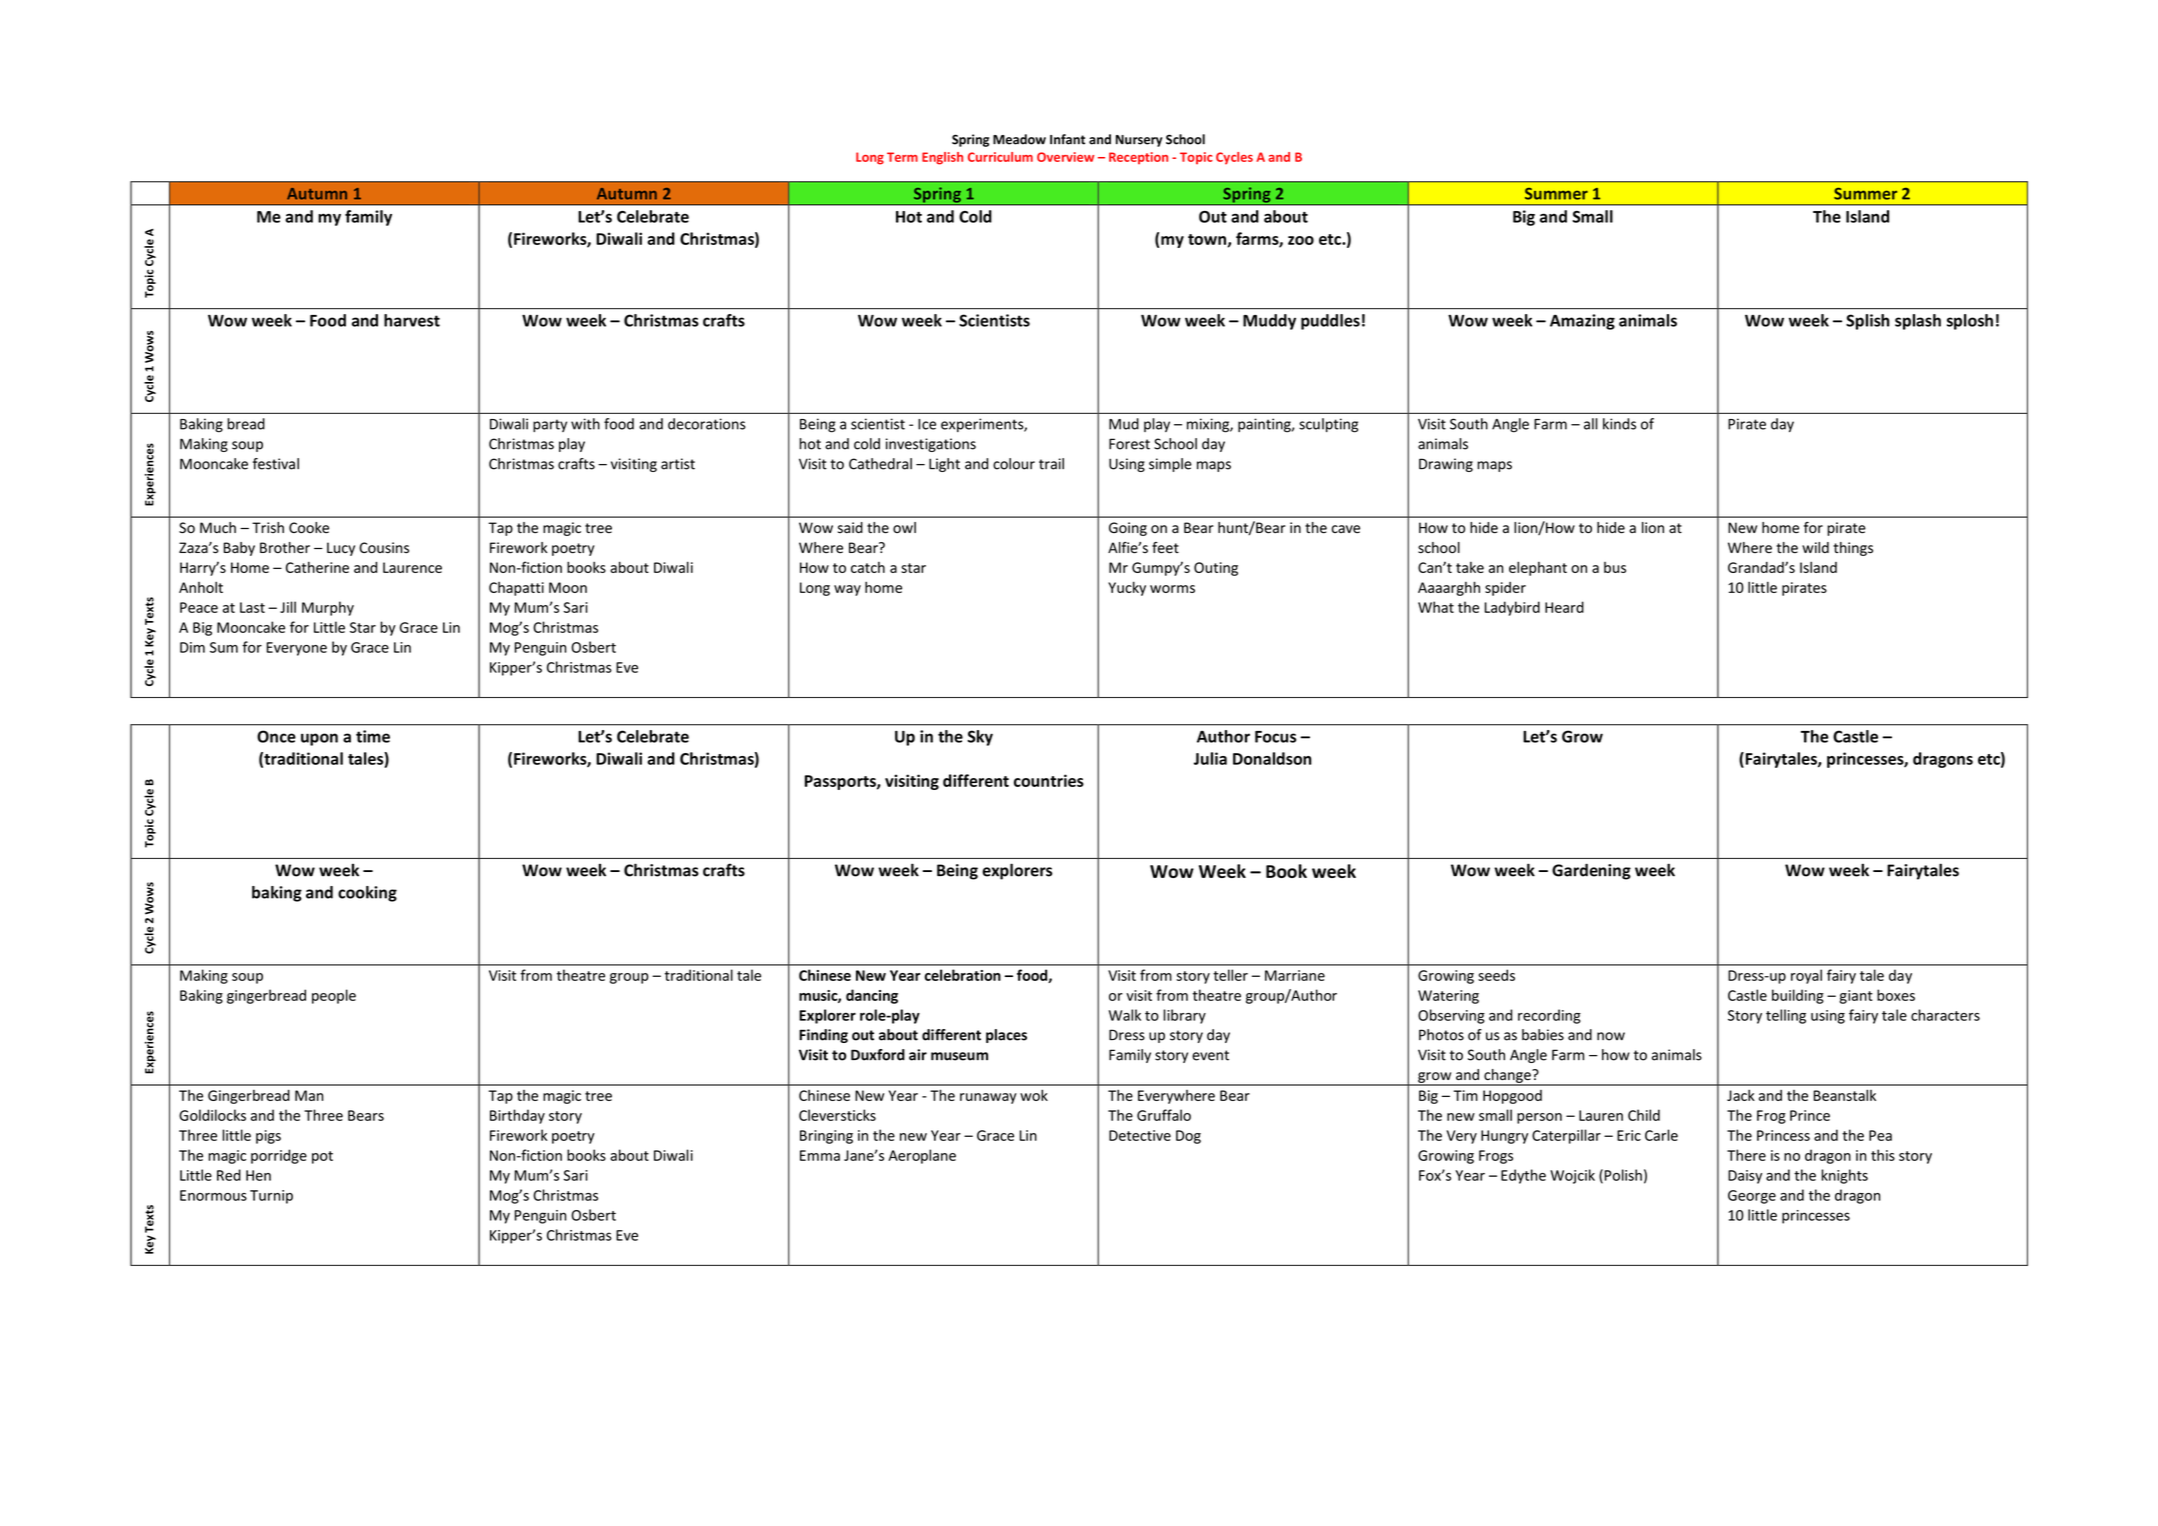 The height and width of the page is (1526, 2158). Describe the element at coordinates (963, 975) in the page. I see `celebration` at that location.
